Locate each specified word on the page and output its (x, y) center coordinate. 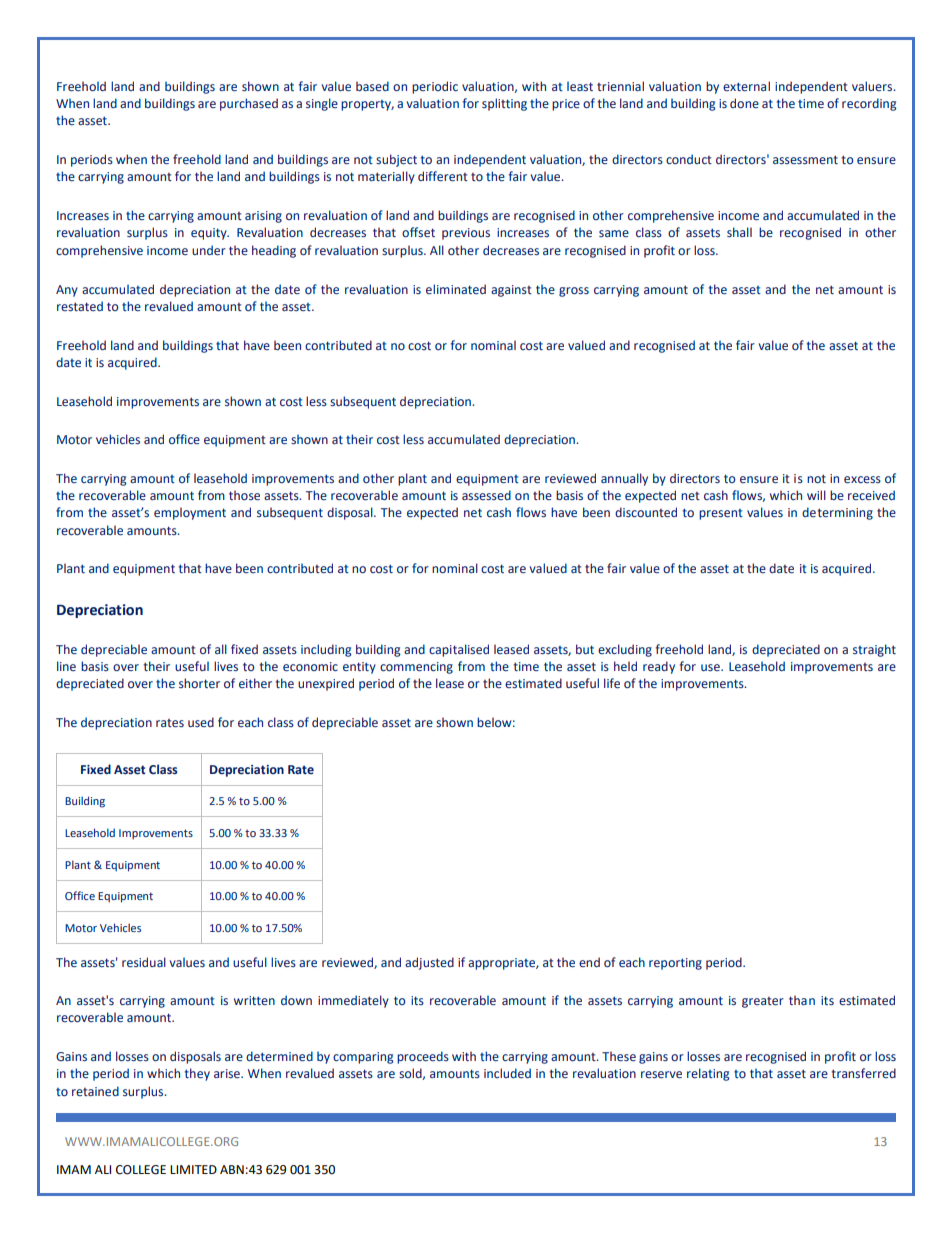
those (244, 495)
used (201, 722)
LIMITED (193, 1169)
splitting (504, 104)
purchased (249, 104)
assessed (486, 495)
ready (659, 667)
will (816, 495)
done (744, 103)
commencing (416, 668)
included (507, 1073)
